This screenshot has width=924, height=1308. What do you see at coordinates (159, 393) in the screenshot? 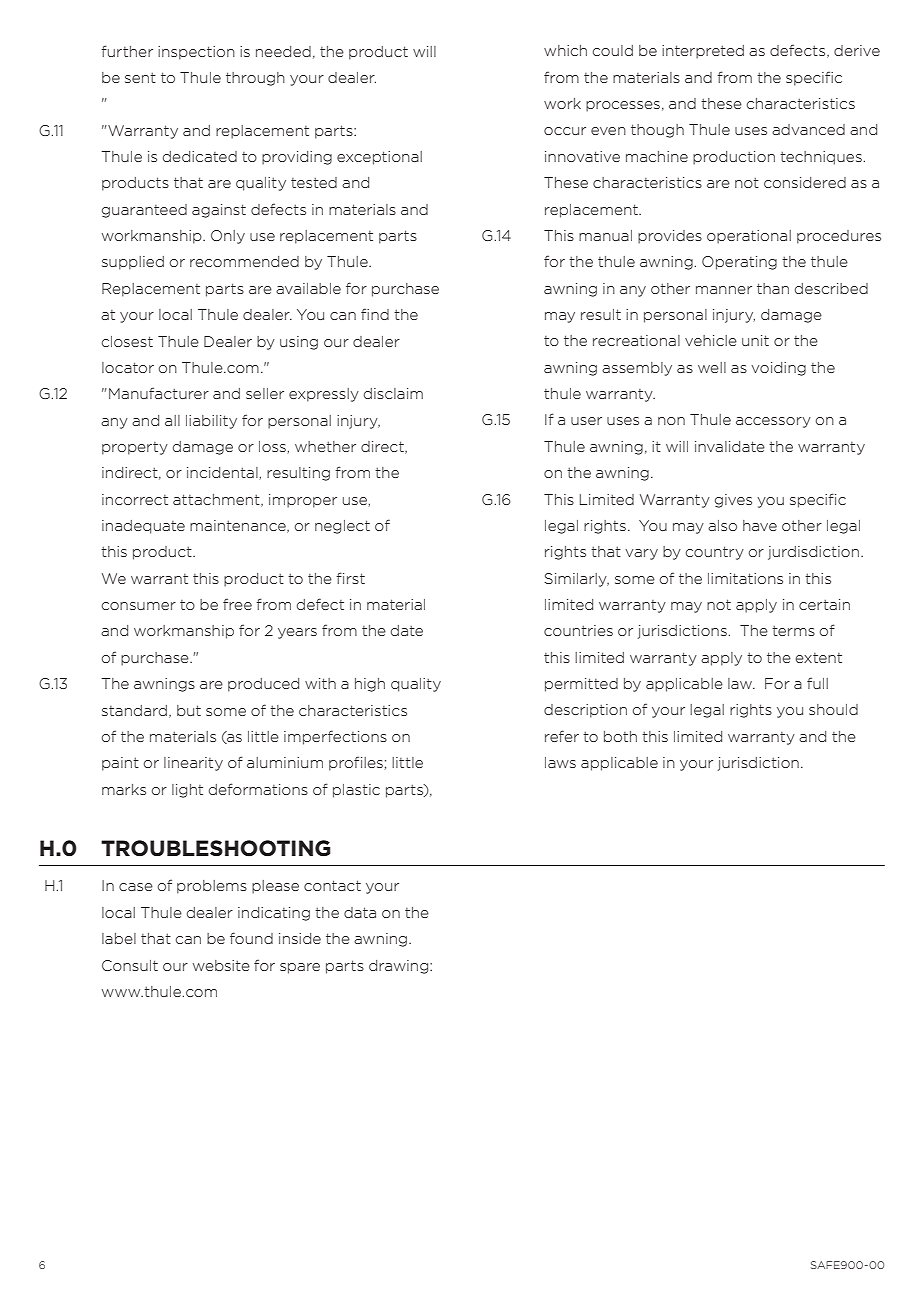
I see `Manufacturer` at bounding box center [159, 393].
